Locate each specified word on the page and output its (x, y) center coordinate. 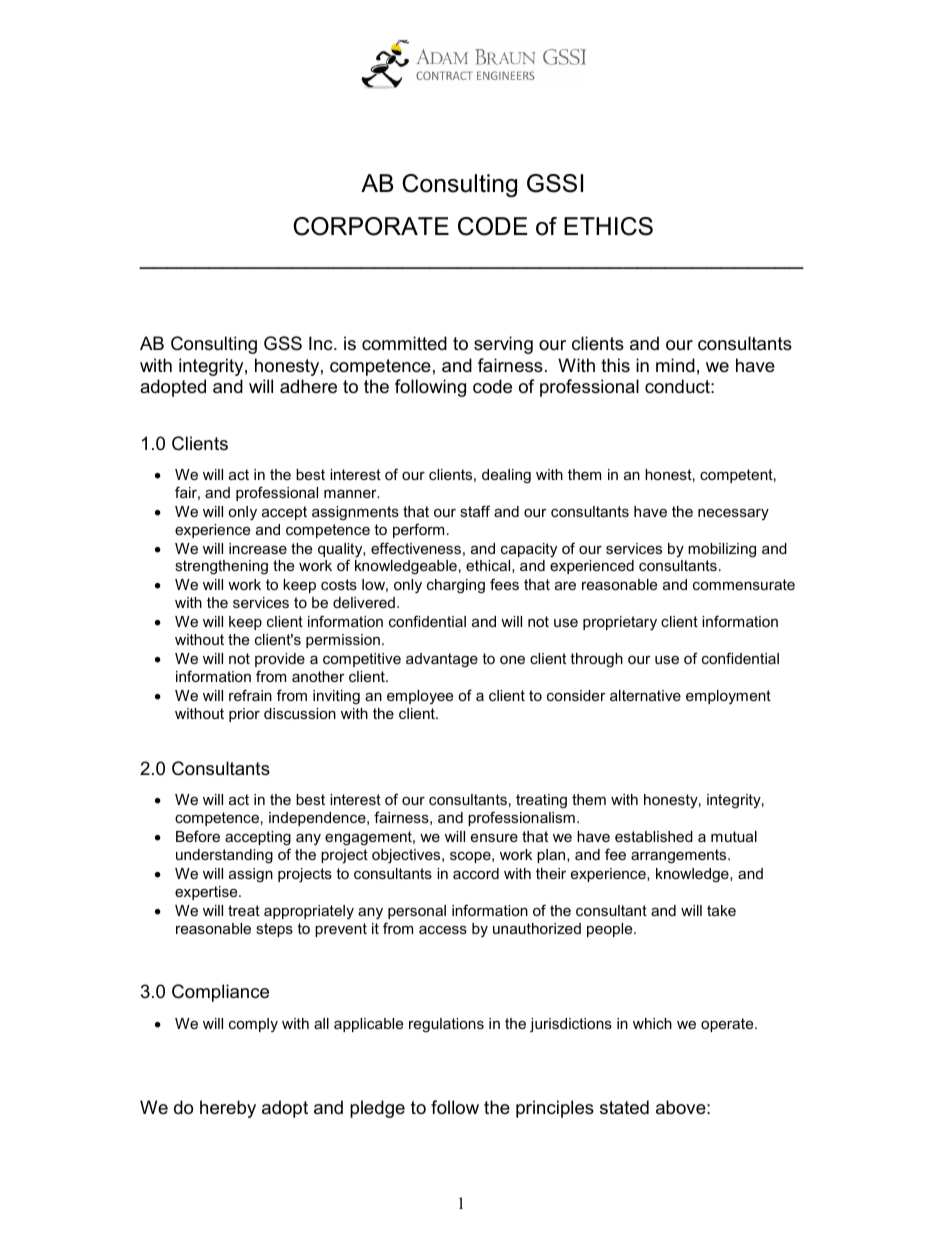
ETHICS (608, 226)
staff (475, 511)
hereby (228, 1109)
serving (503, 345)
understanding (224, 856)
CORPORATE (371, 226)
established (654, 836)
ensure (494, 838)
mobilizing (722, 550)
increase (258, 548)
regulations (446, 1025)
